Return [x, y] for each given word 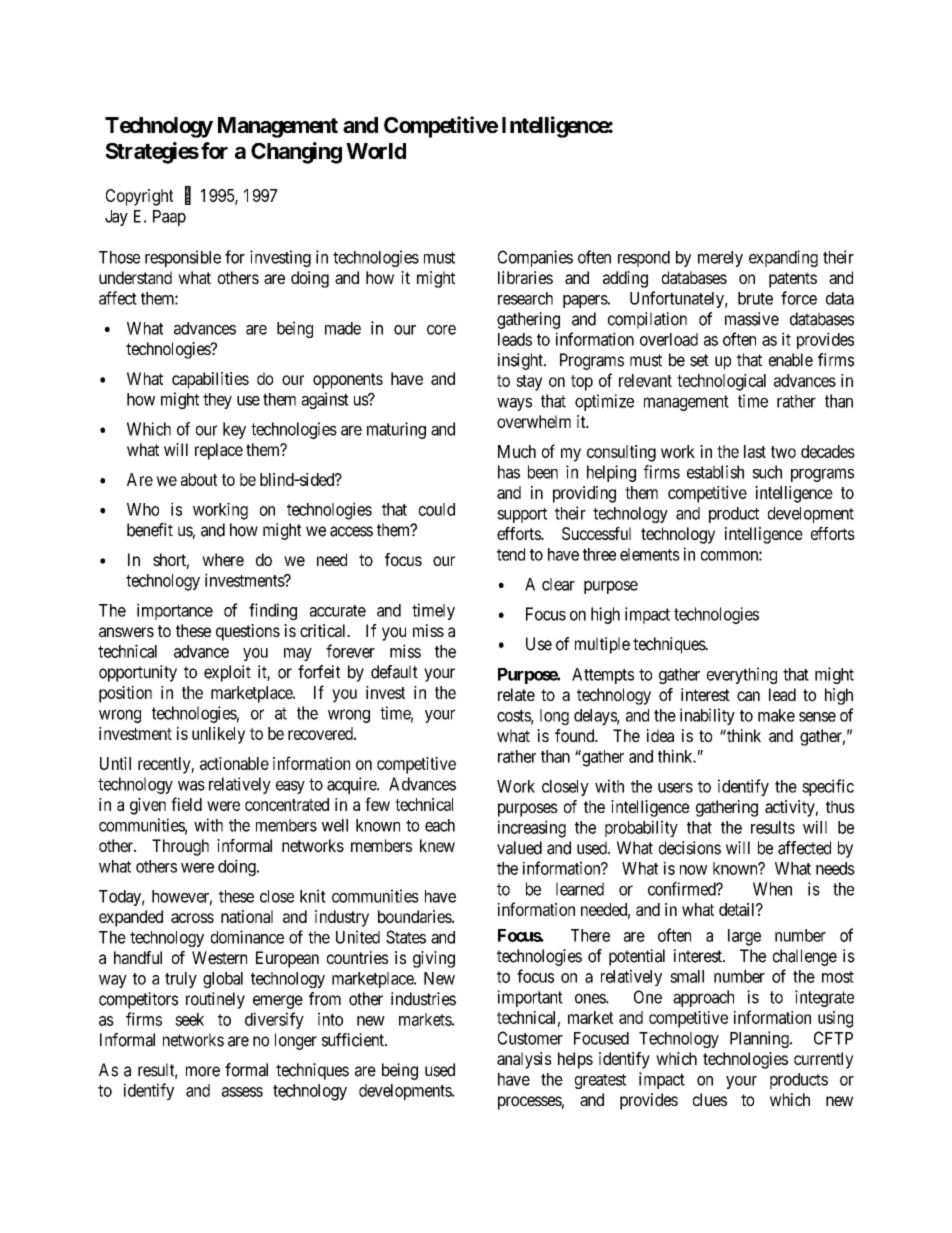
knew [437, 845]
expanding [783, 258]
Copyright [139, 197]
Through [180, 847]
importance [175, 611]
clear [558, 584]
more [203, 1071]
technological [721, 382]
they [217, 401]
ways [514, 404]
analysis [524, 1060]
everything [742, 675]
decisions [690, 848]
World [376, 151]
